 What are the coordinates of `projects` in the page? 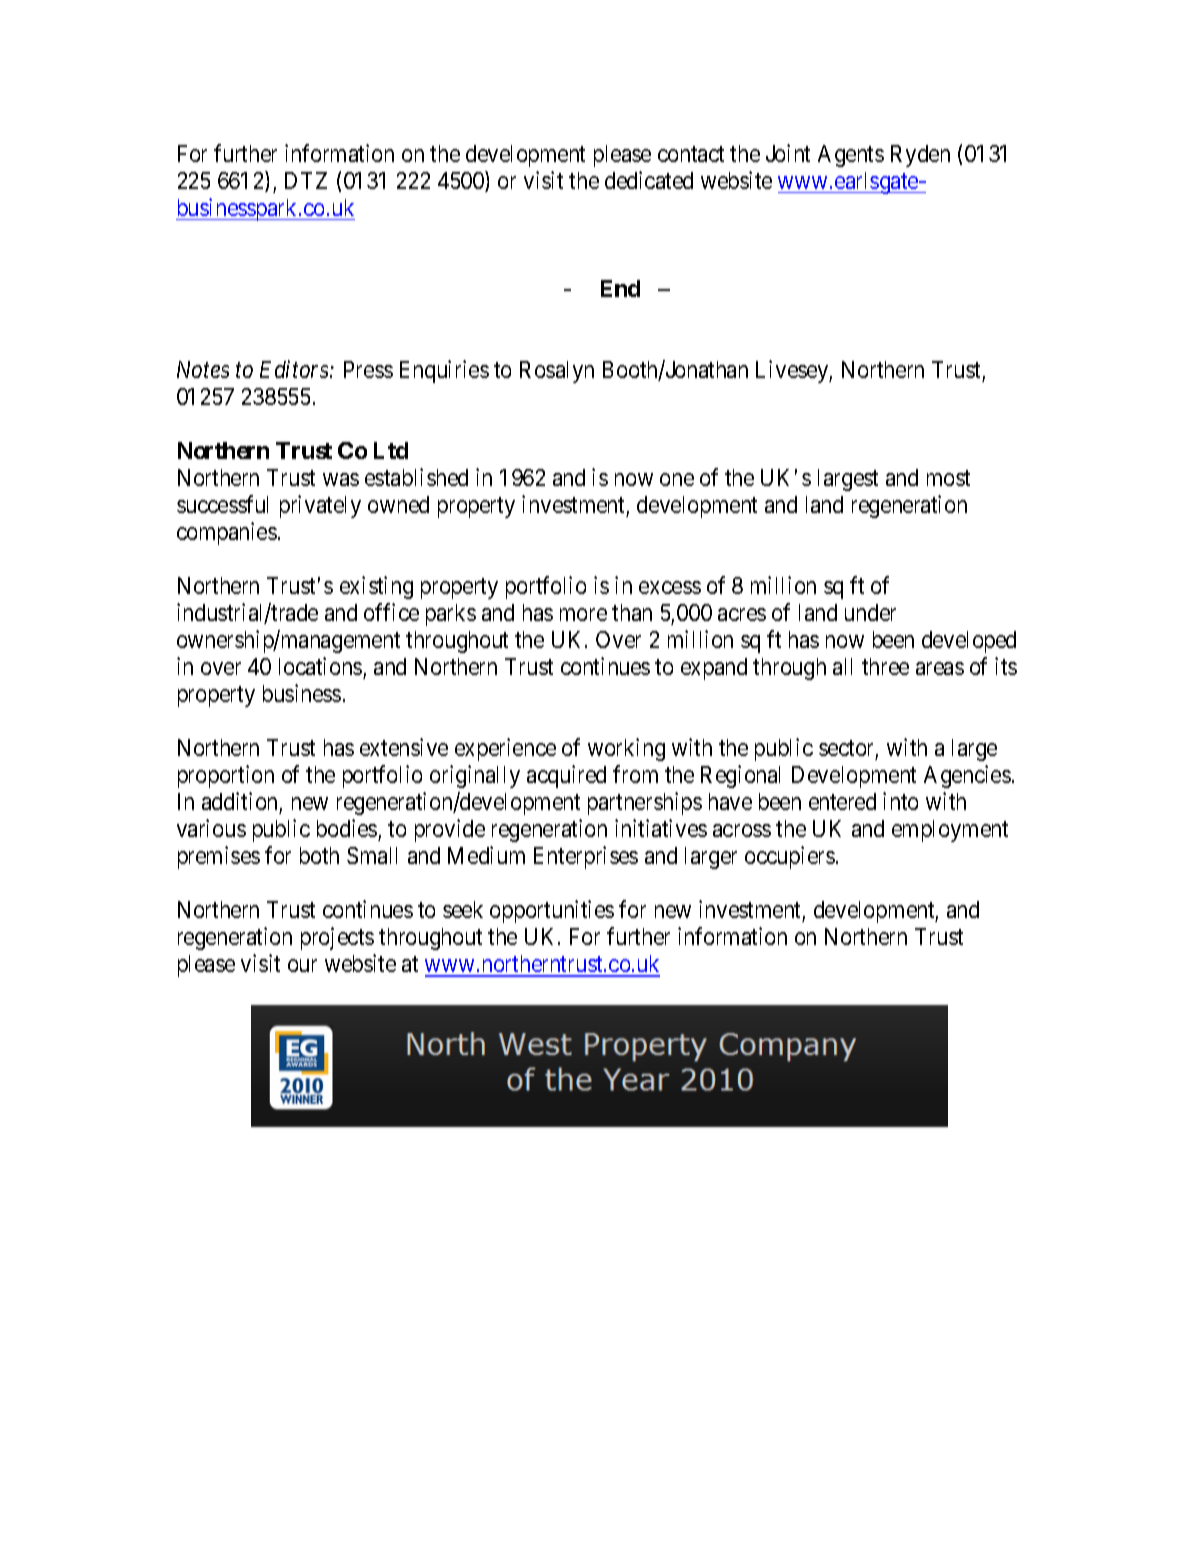 It's located at (337, 938).
